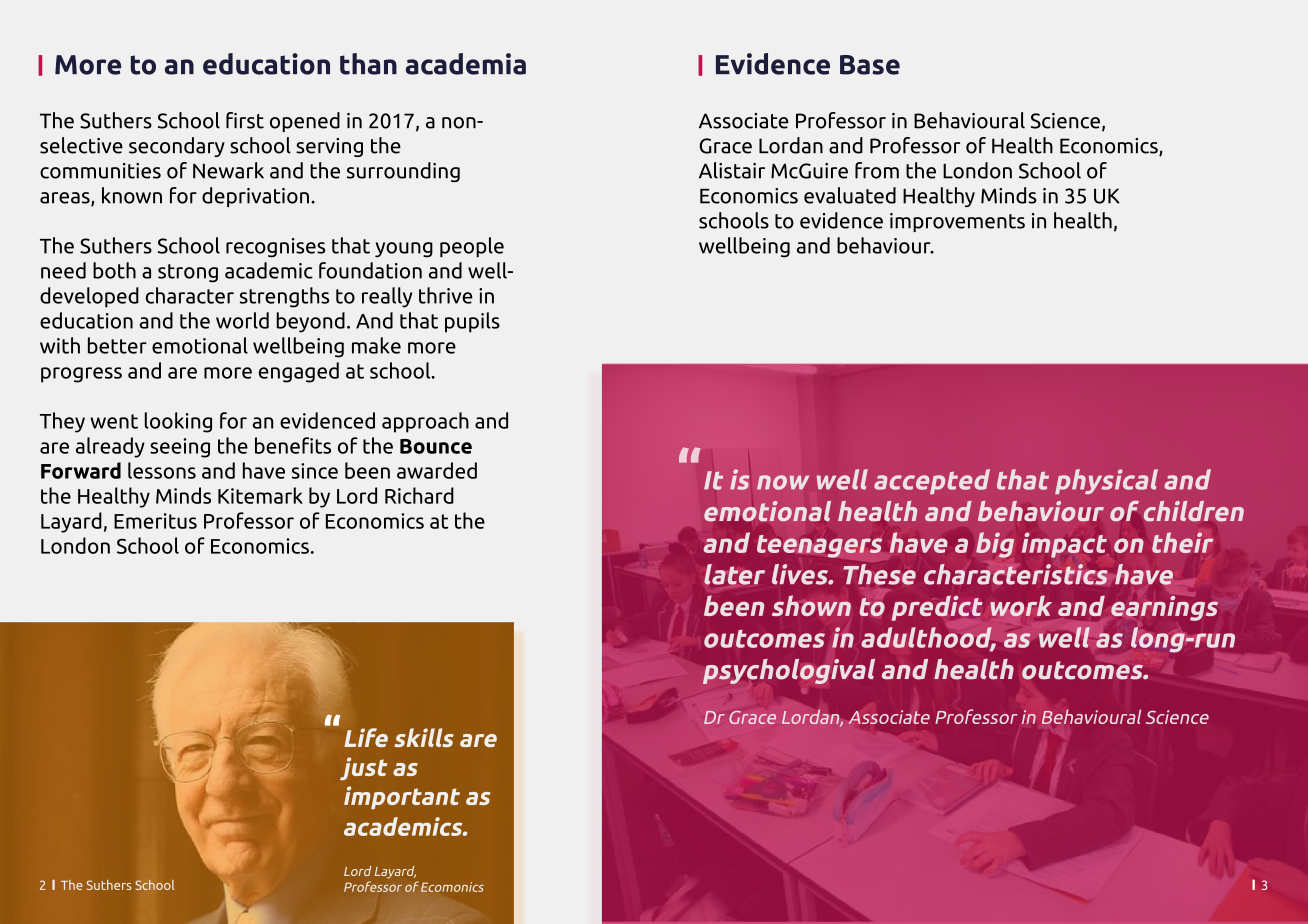  Describe the element at coordinates (155, 521) in the screenshot. I see `Emeritus` at that location.
